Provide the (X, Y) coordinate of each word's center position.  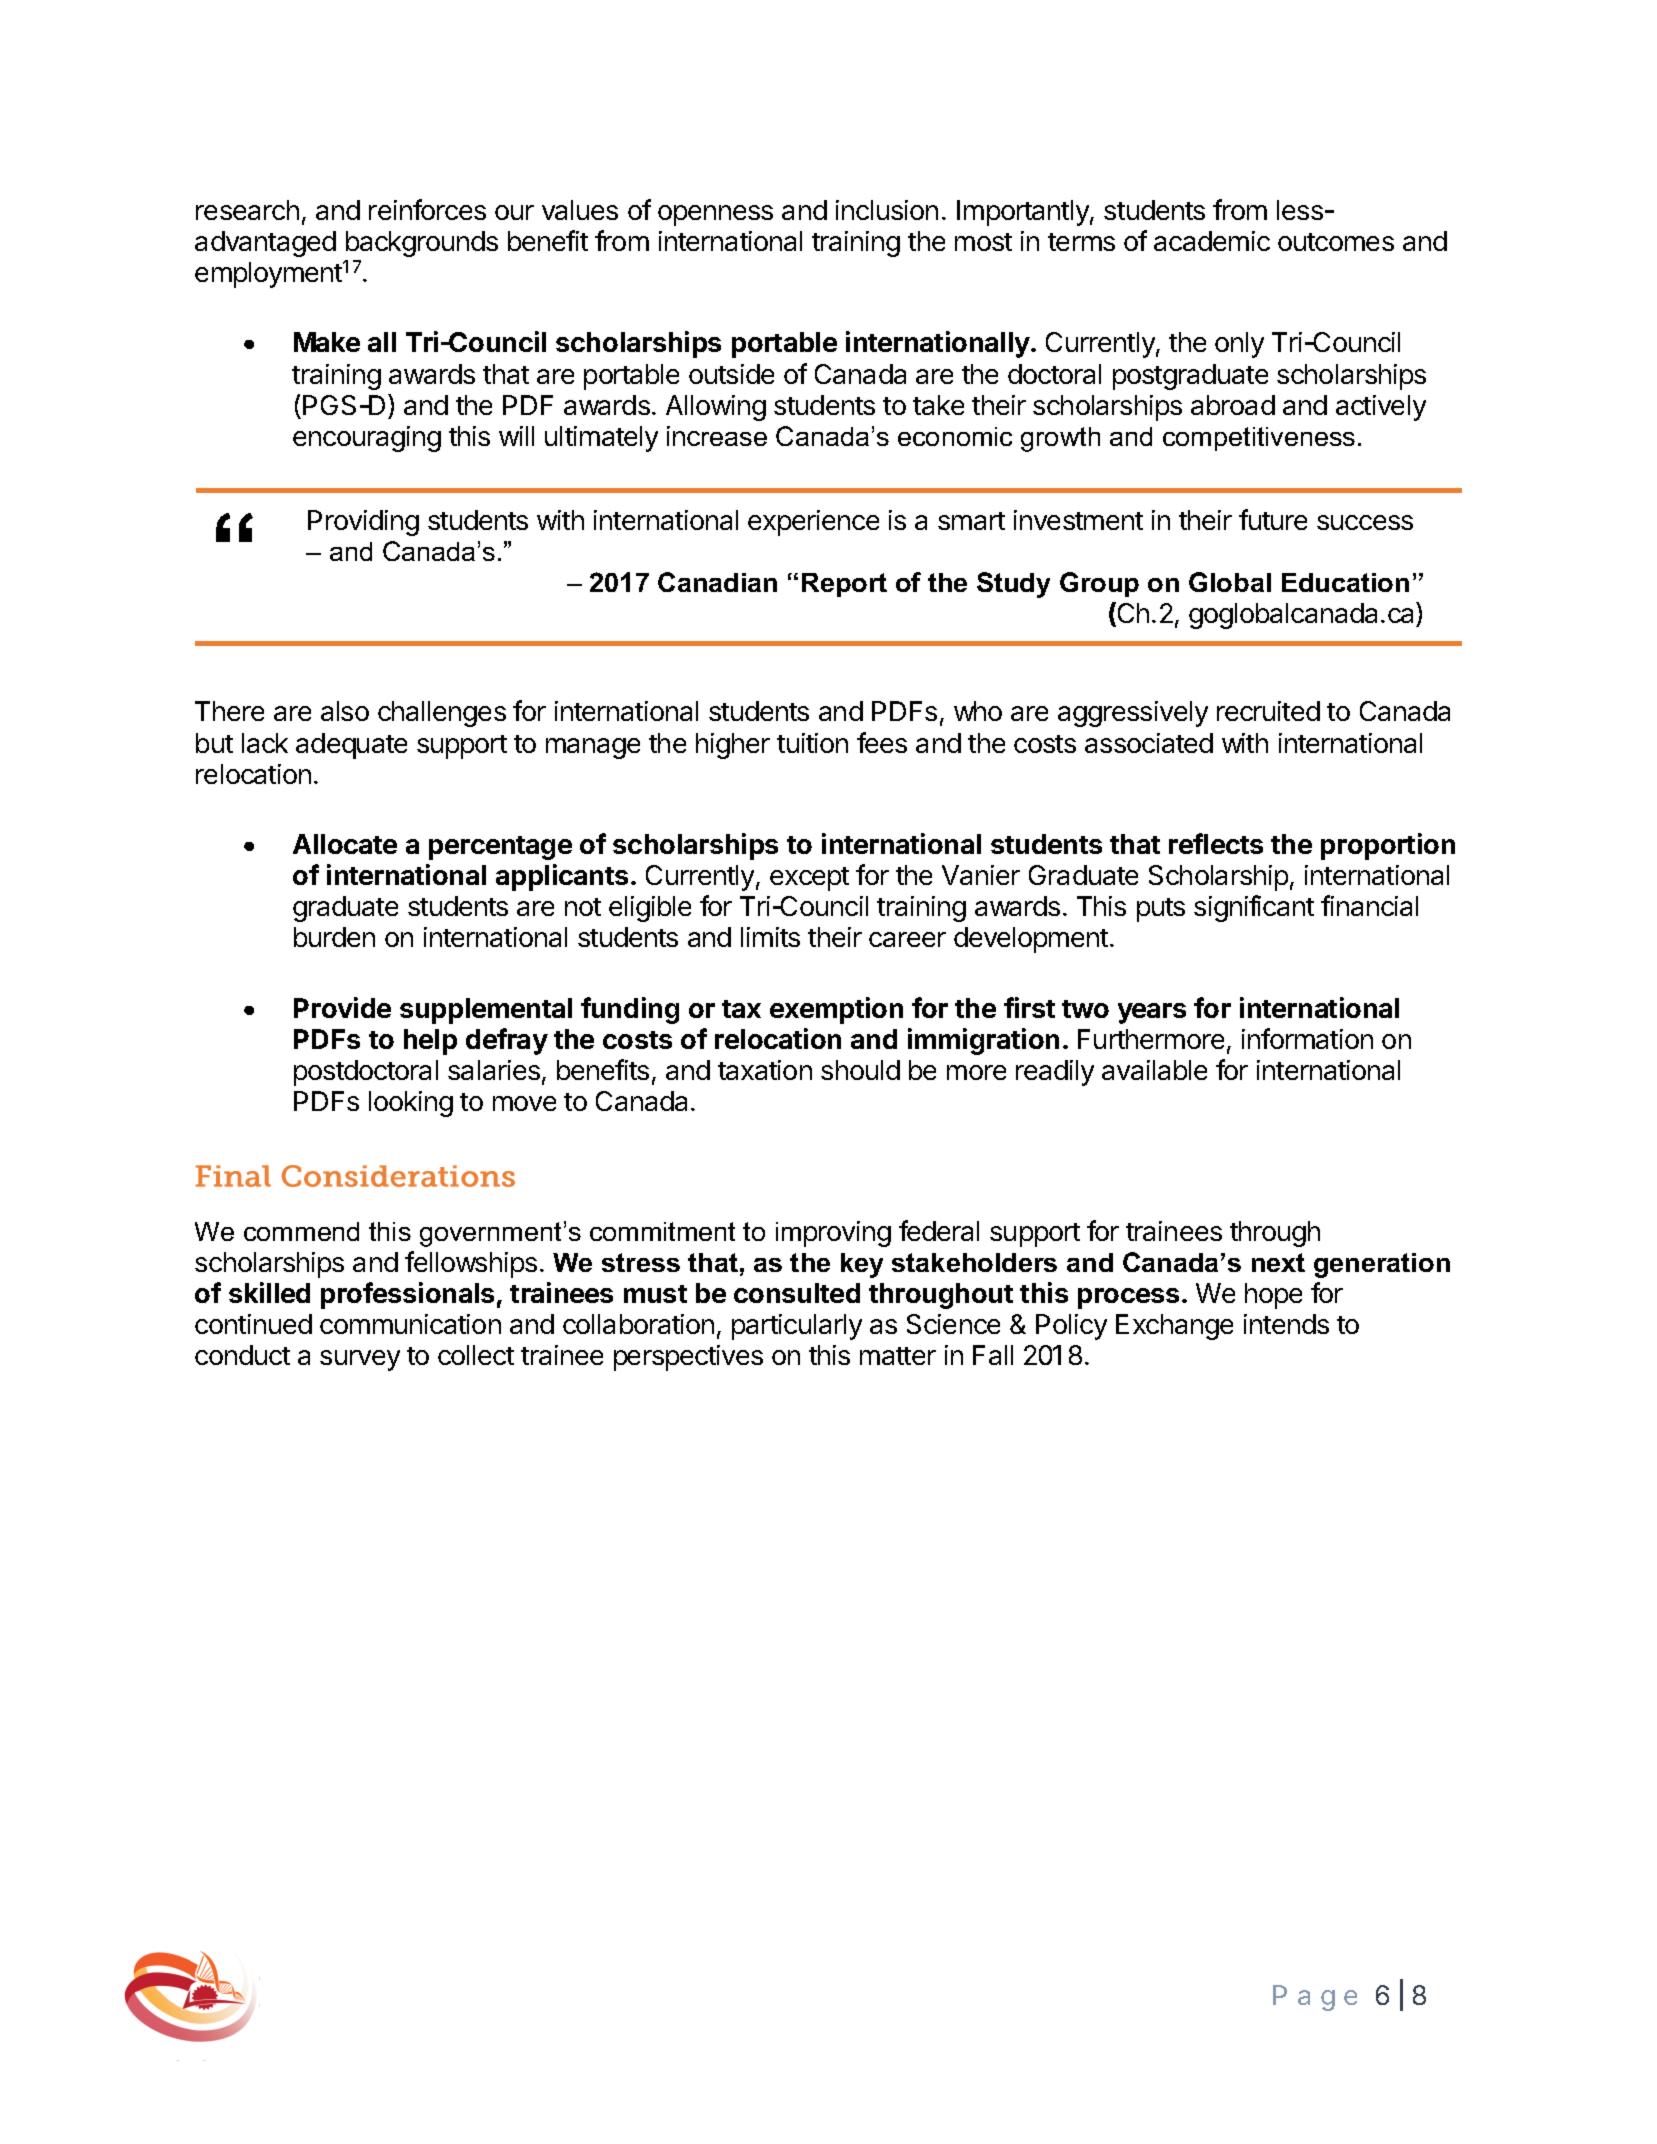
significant (1254, 908)
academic (1212, 241)
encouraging (367, 439)
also (345, 711)
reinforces (427, 209)
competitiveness (1259, 439)
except (809, 879)
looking (411, 1104)
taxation (765, 1070)
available (1154, 1070)
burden (334, 937)
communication (410, 1324)
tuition (812, 743)
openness (715, 215)
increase (717, 436)
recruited (1268, 711)
